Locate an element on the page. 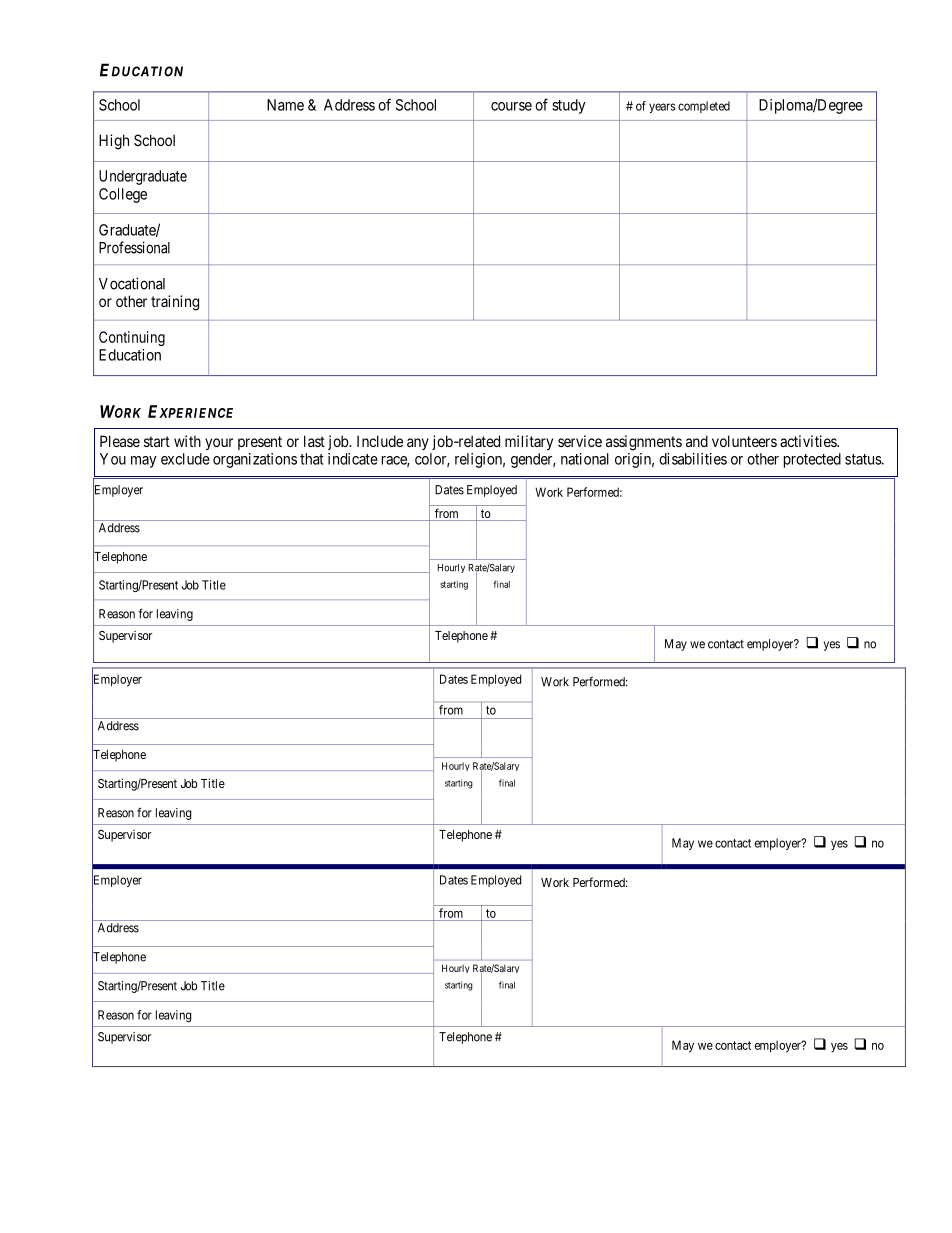 The width and height of the image is (952, 1233). your is located at coordinates (219, 444).
